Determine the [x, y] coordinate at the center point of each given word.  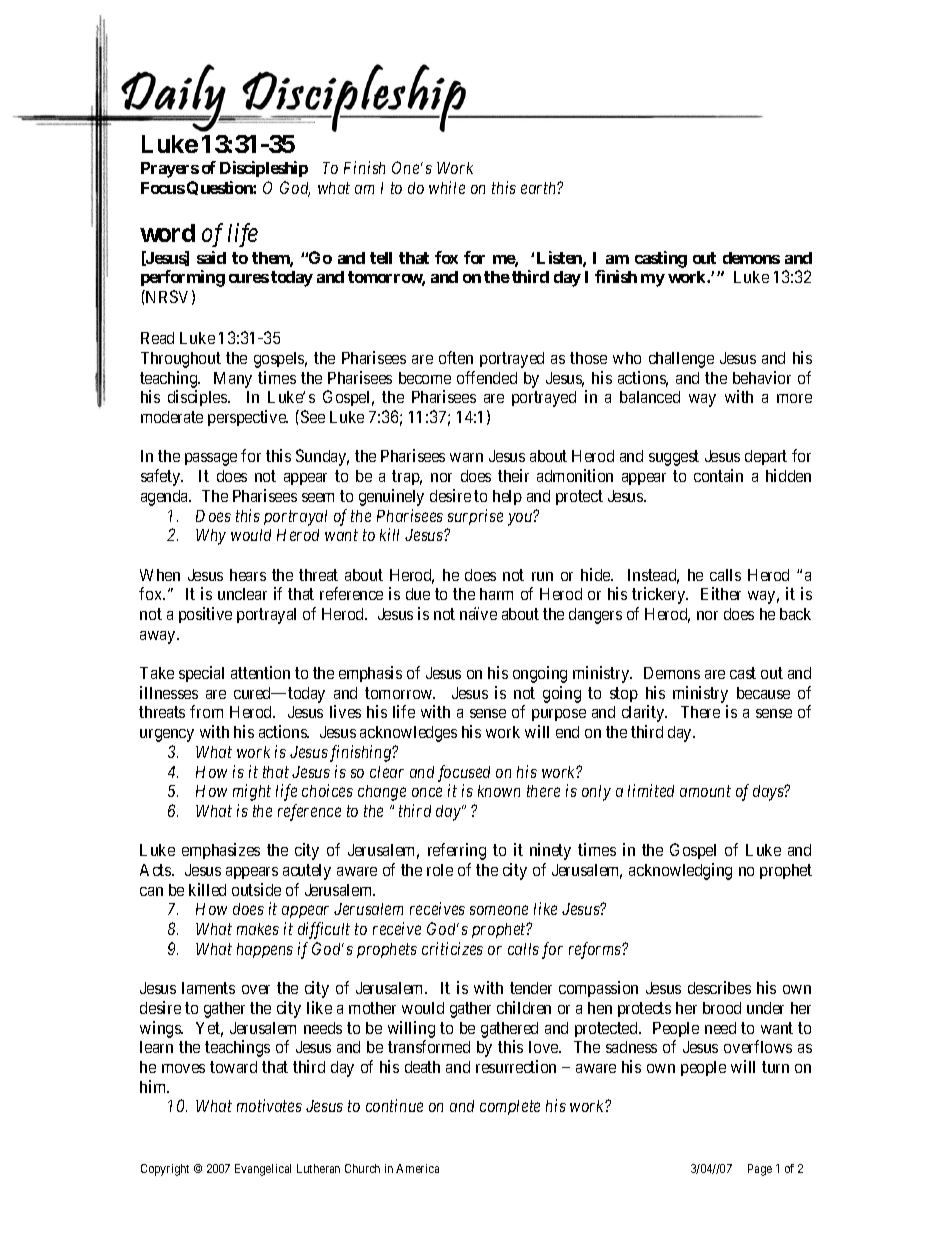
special [201, 674]
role [440, 870]
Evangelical [263, 1170]
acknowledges [408, 734]
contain [718, 475]
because [763, 693]
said [211, 257]
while [447, 187]
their [513, 475]
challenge [681, 360]
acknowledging [680, 871]
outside [256, 889]
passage [211, 459]
